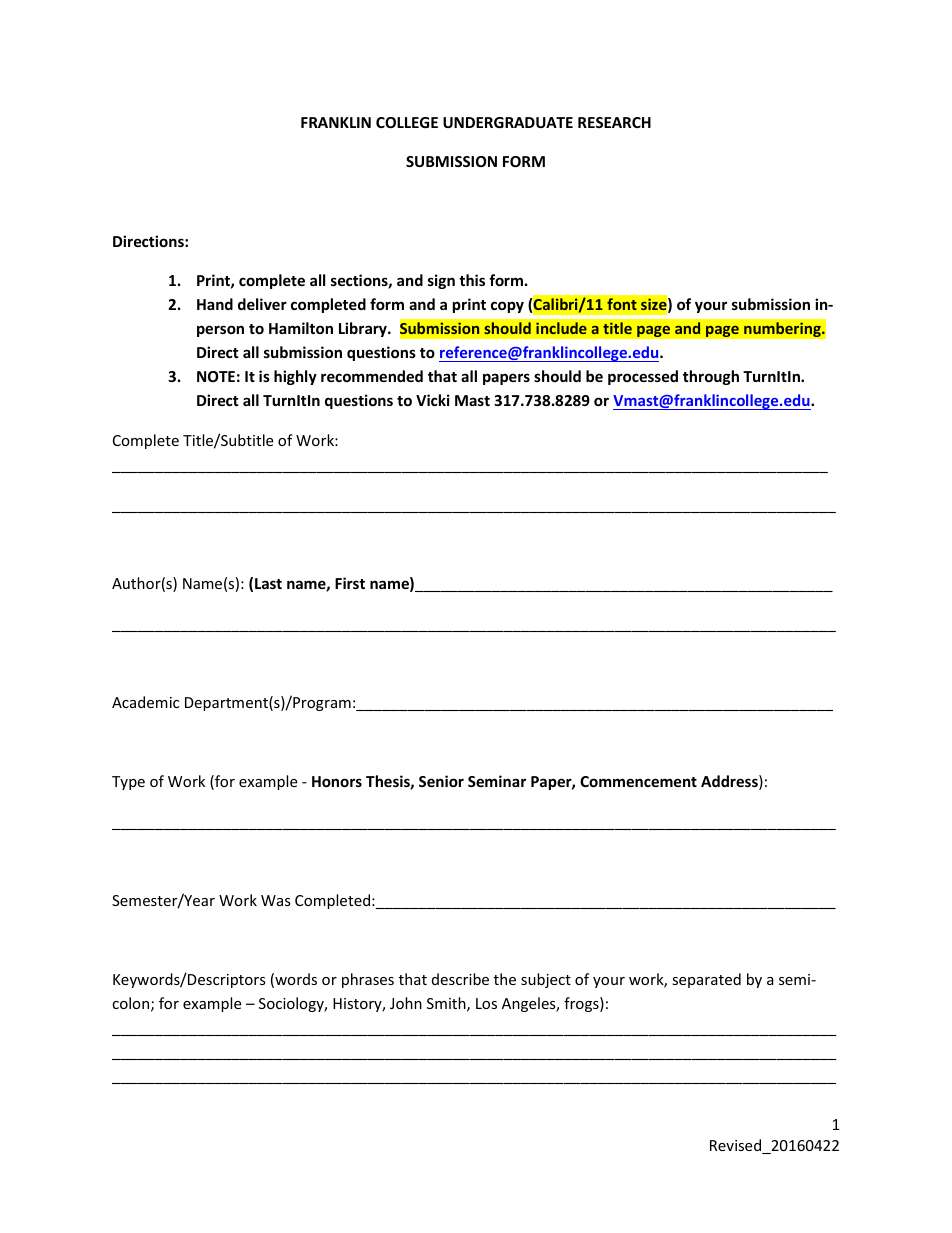 This document has width=952, height=1233. Describe the element at coordinates (216, 376) in the document. I see `NOTE` at that location.
